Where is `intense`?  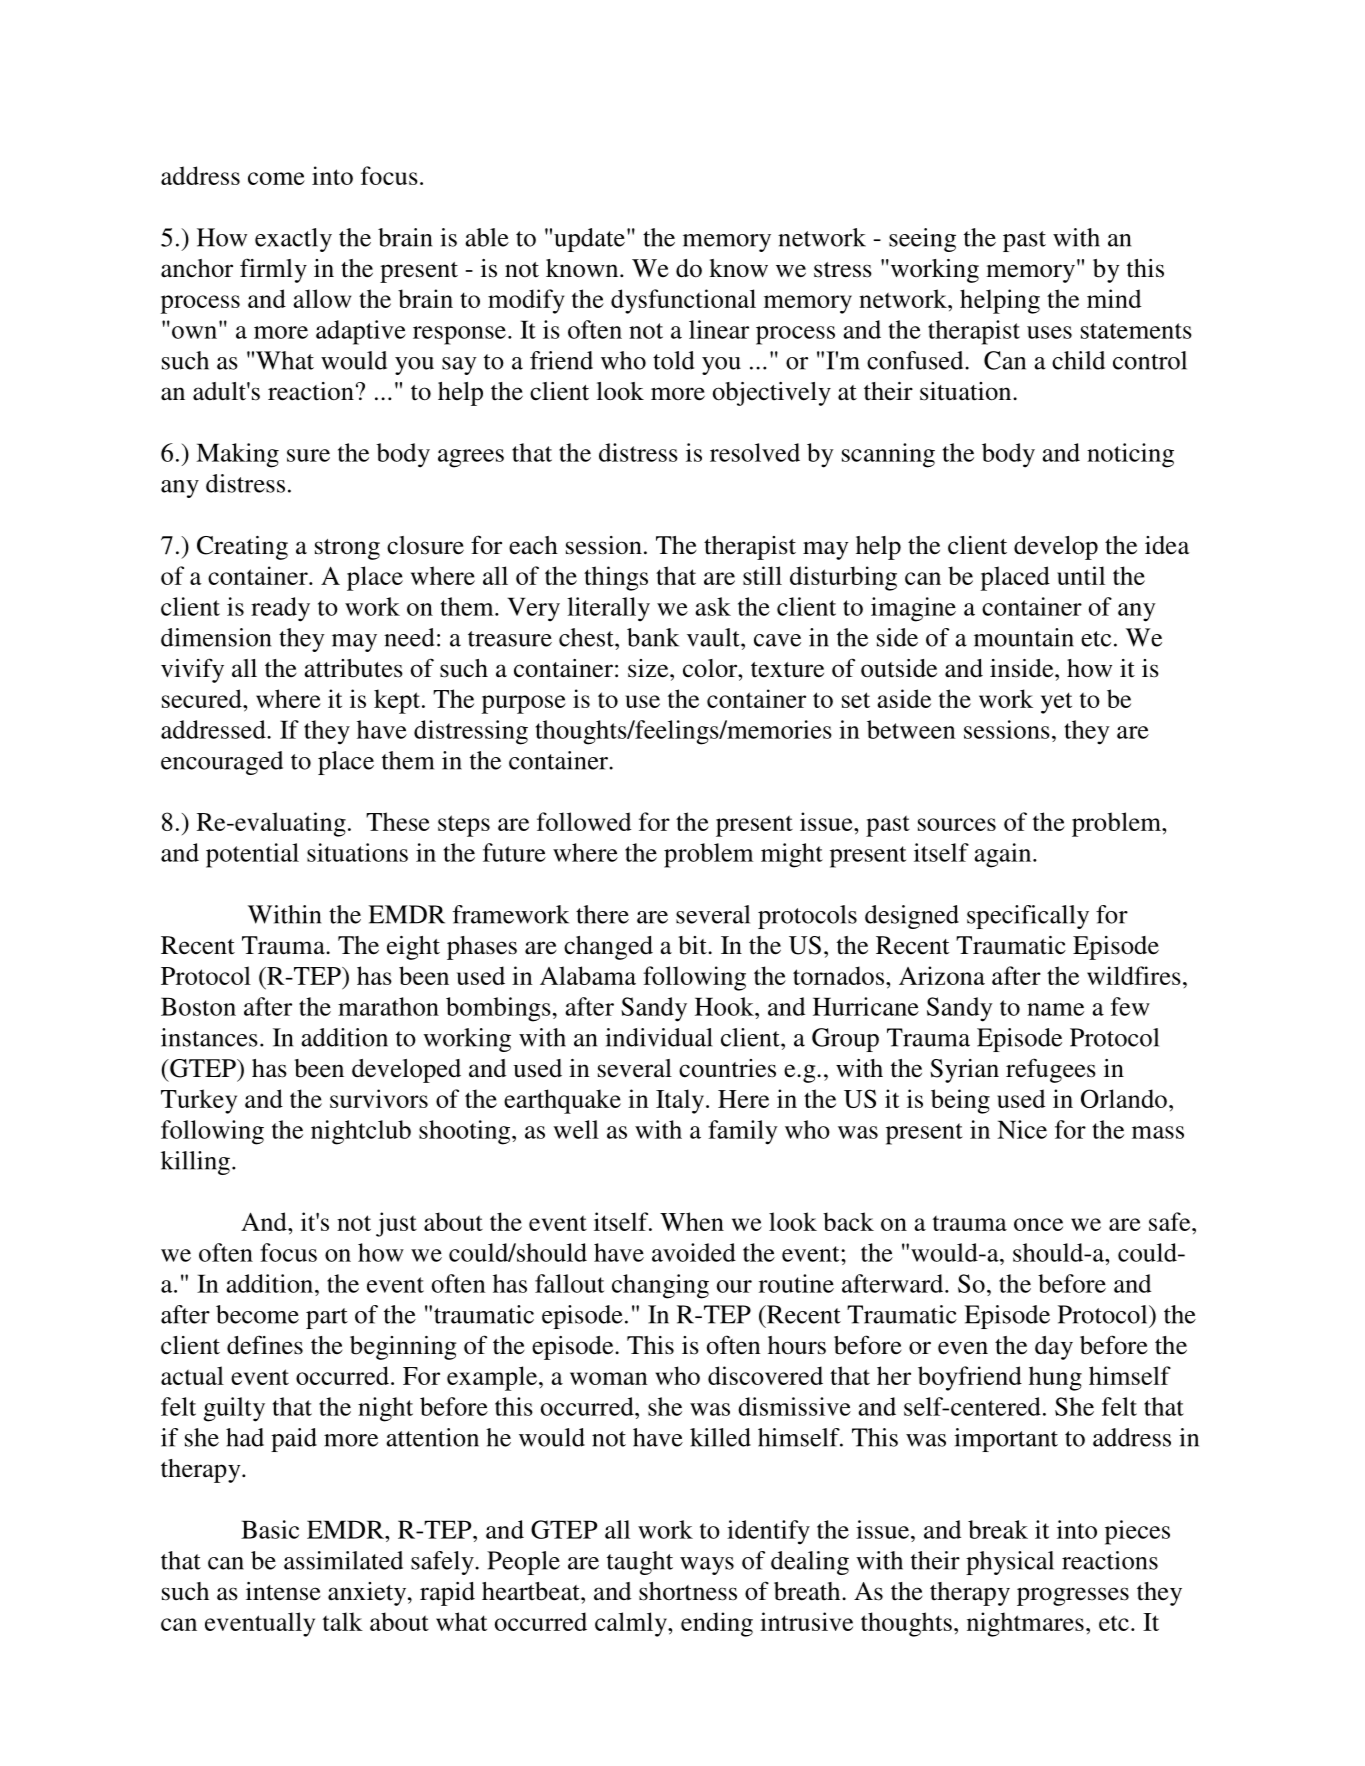 intense is located at coordinates (283, 1591).
